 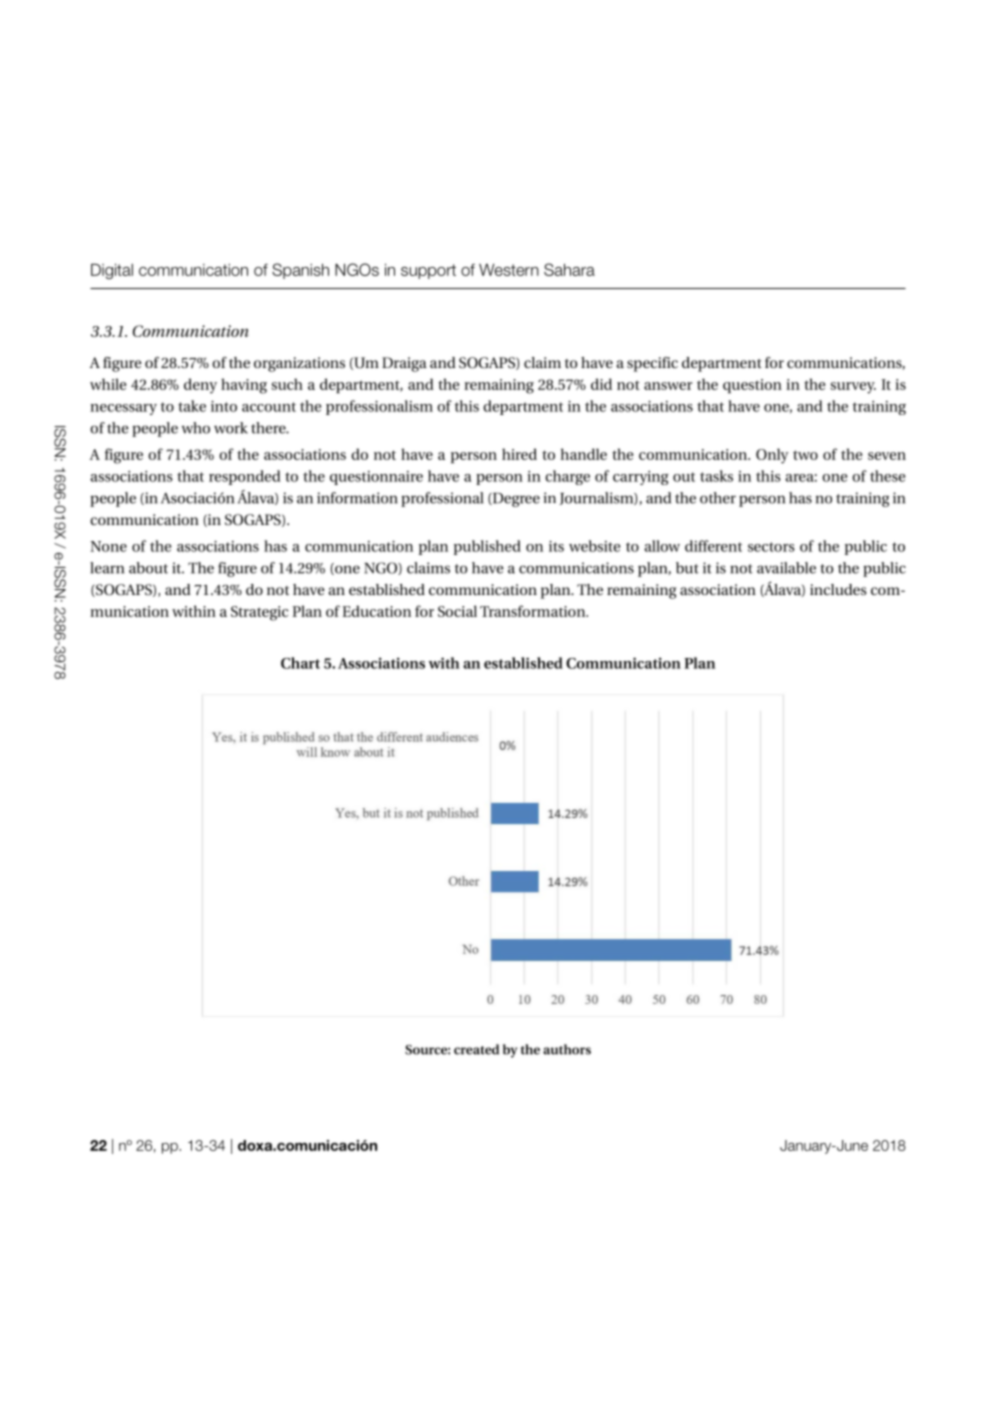 What do you see at coordinates (838, 589) in the page?
I see `includes` at bounding box center [838, 589].
